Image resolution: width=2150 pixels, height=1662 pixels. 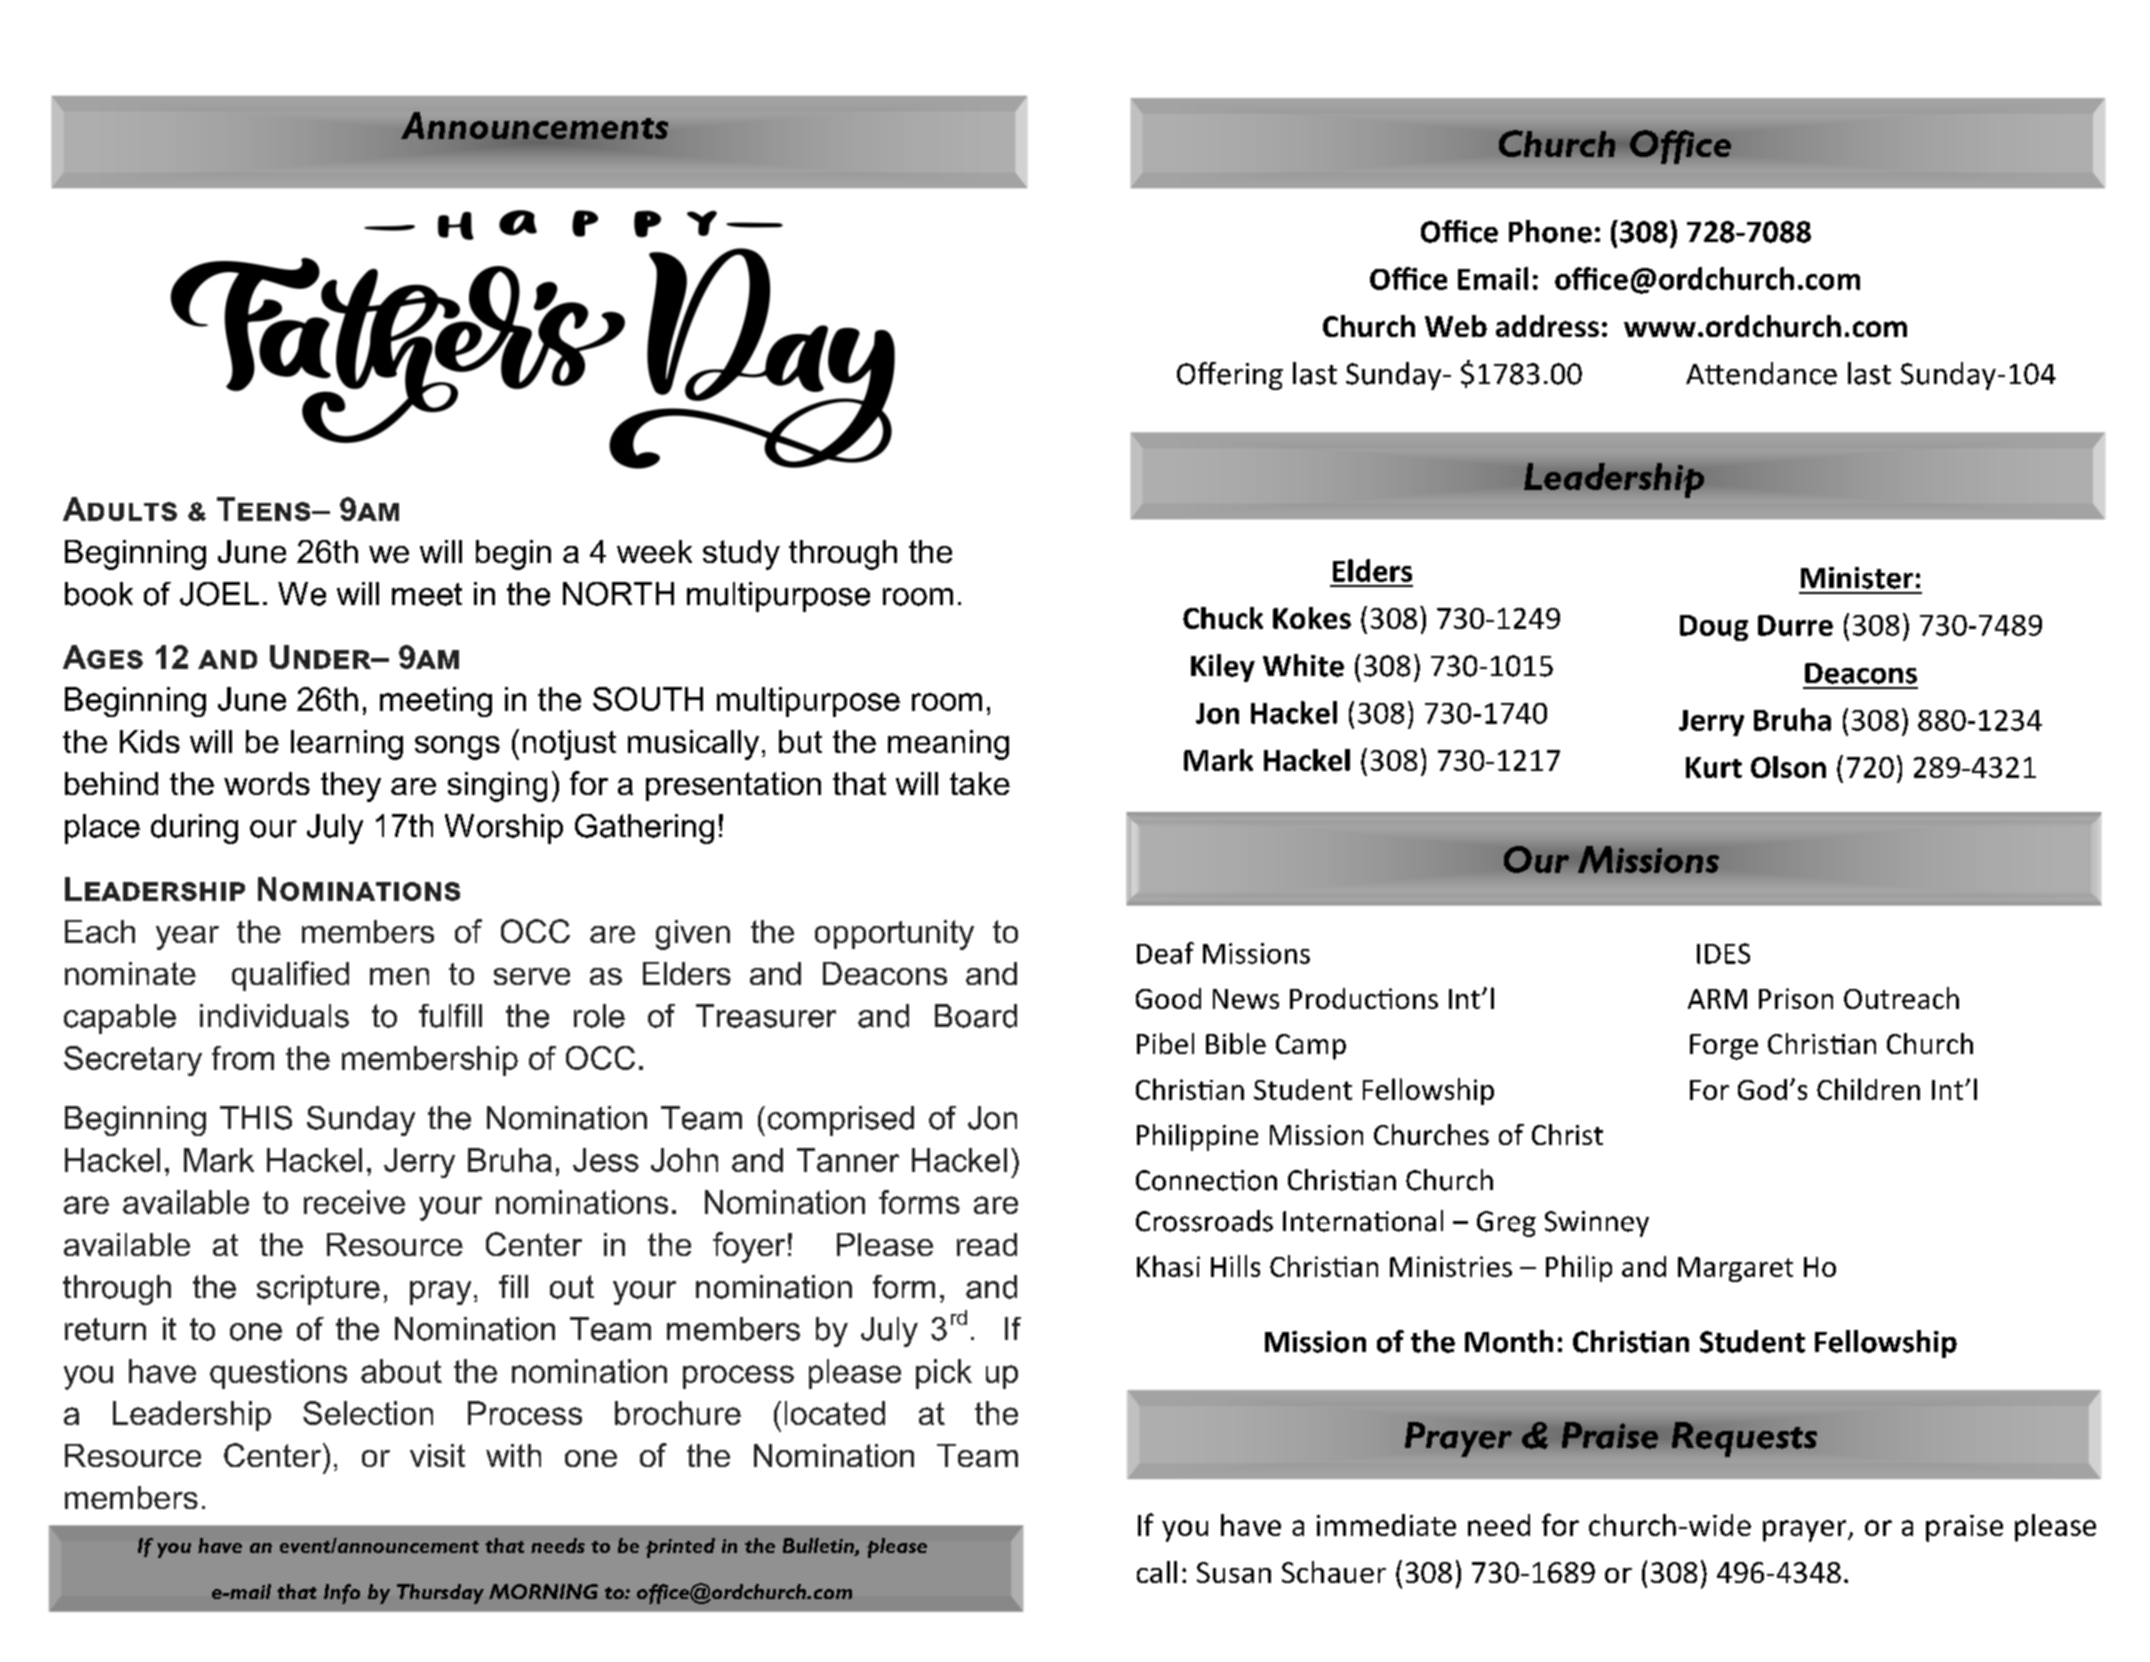 I want to click on Bulletin, so click(x=819, y=1547).
